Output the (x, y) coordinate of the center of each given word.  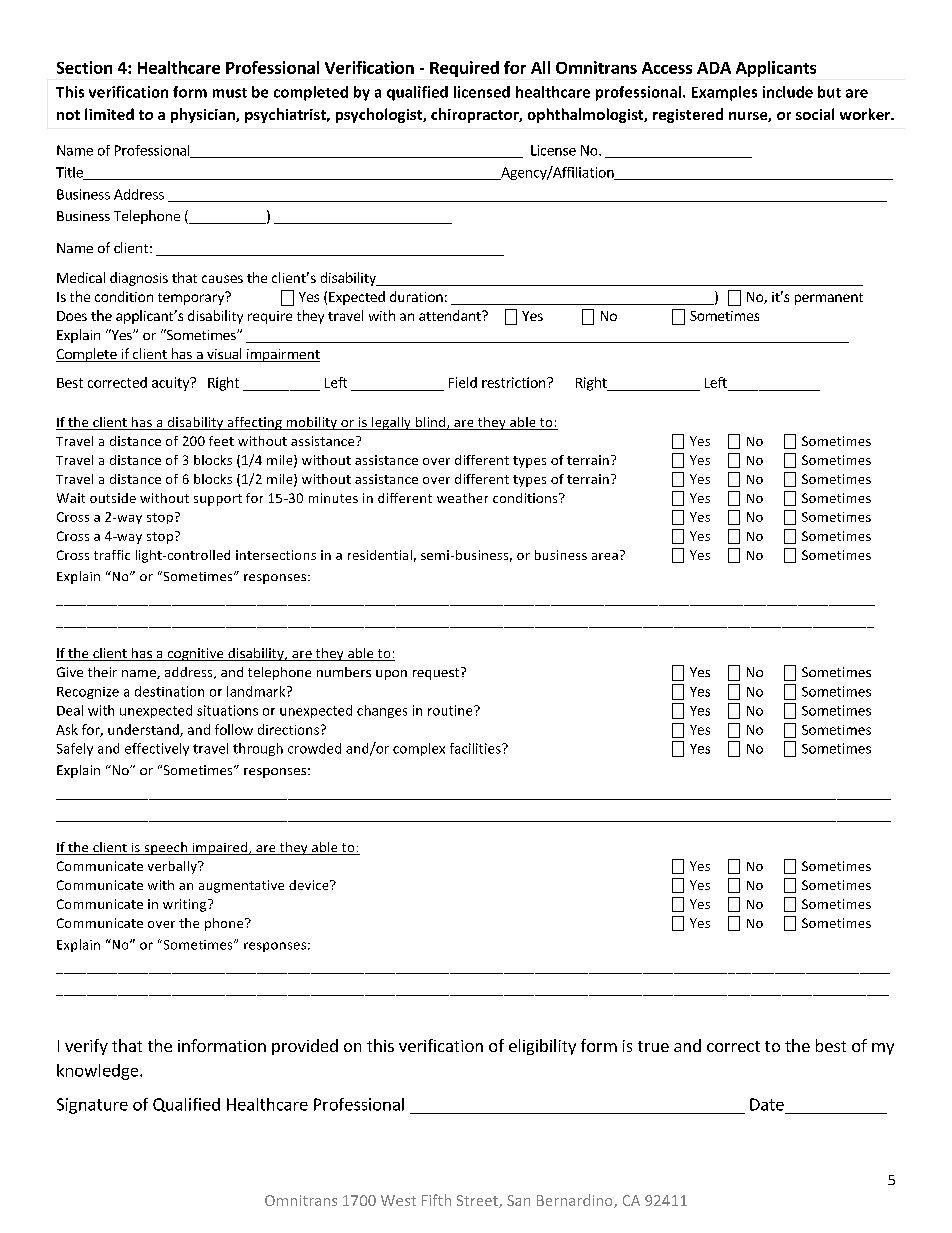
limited (109, 114)
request (437, 673)
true (653, 1046)
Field (463, 382)
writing (186, 905)
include (788, 92)
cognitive (195, 654)
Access (667, 68)
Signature (92, 1106)
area (605, 556)
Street (478, 1201)
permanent (829, 299)
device (310, 885)
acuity (171, 384)
